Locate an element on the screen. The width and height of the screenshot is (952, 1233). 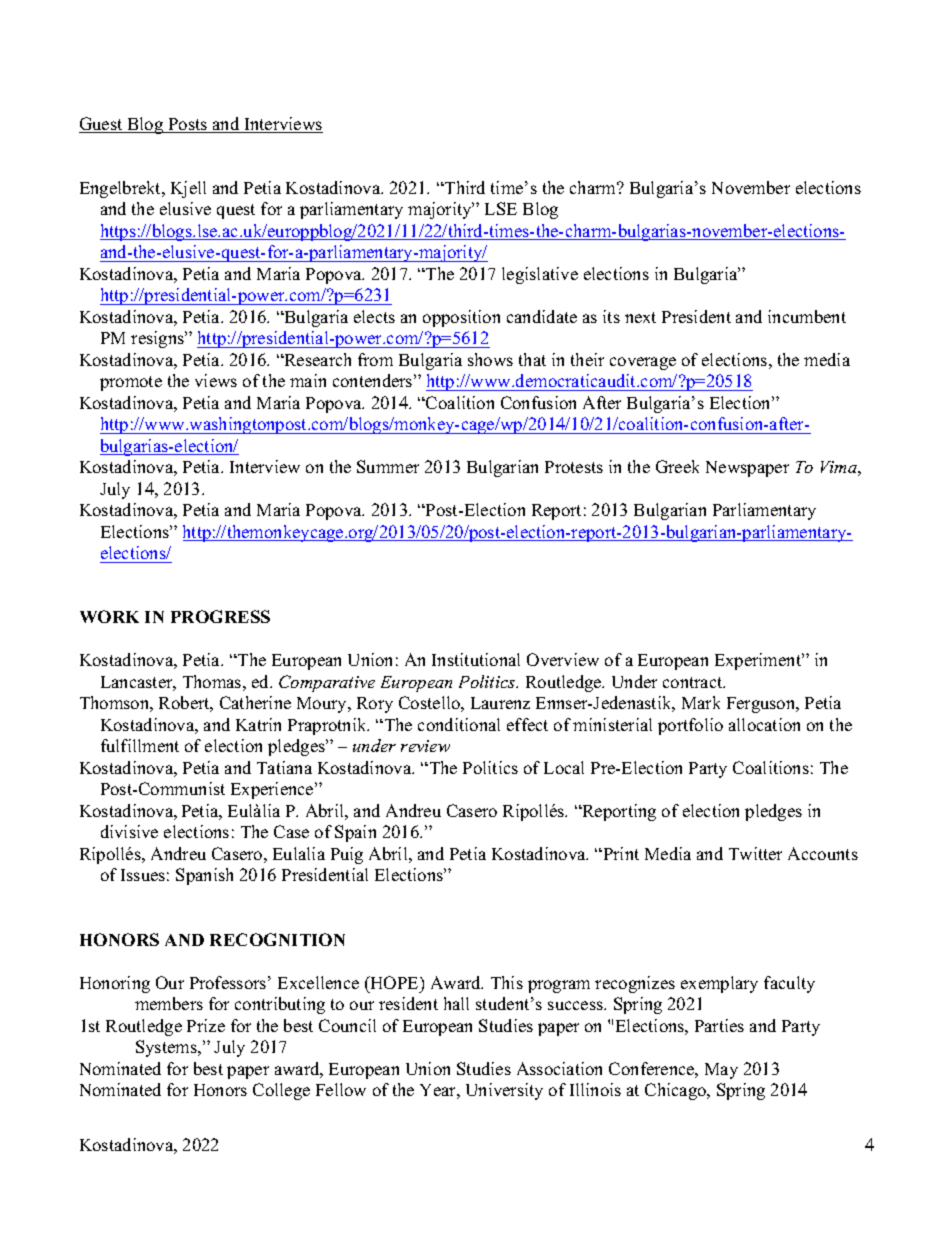
Institutional is located at coordinates (476, 659).
